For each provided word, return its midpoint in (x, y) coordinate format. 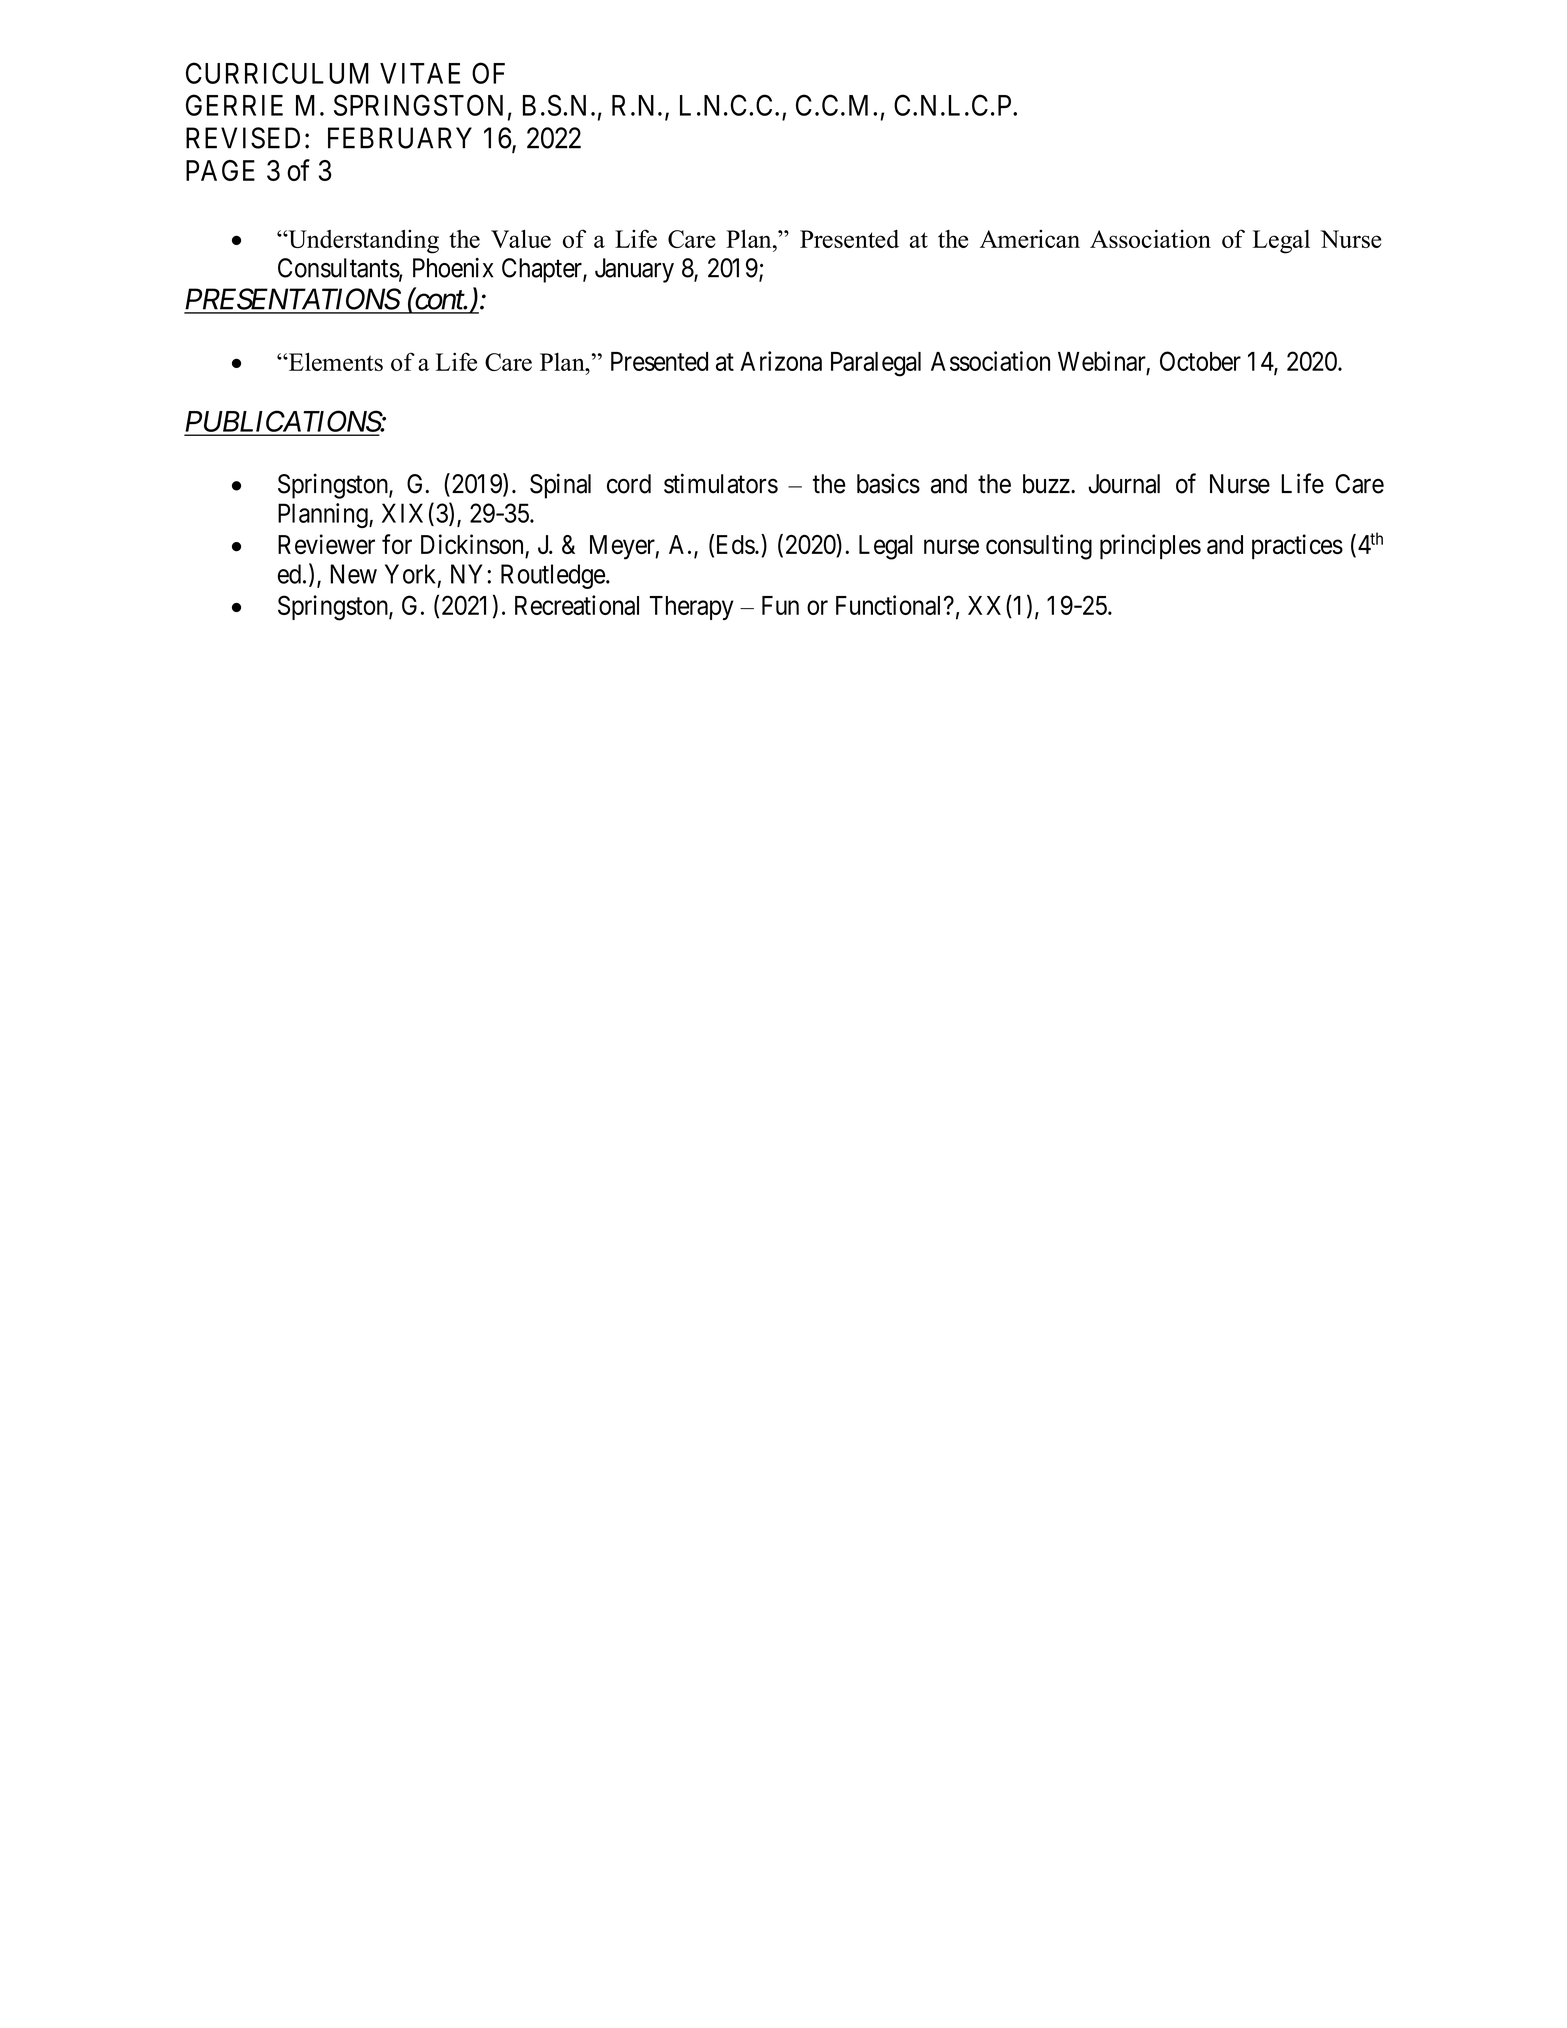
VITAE (420, 73)
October (1200, 361)
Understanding (362, 241)
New (353, 574)
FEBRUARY (400, 138)
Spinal (560, 486)
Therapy (692, 608)
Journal (1124, 484)
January (634, 270)
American (1030, 239)
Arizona (781, 361)
